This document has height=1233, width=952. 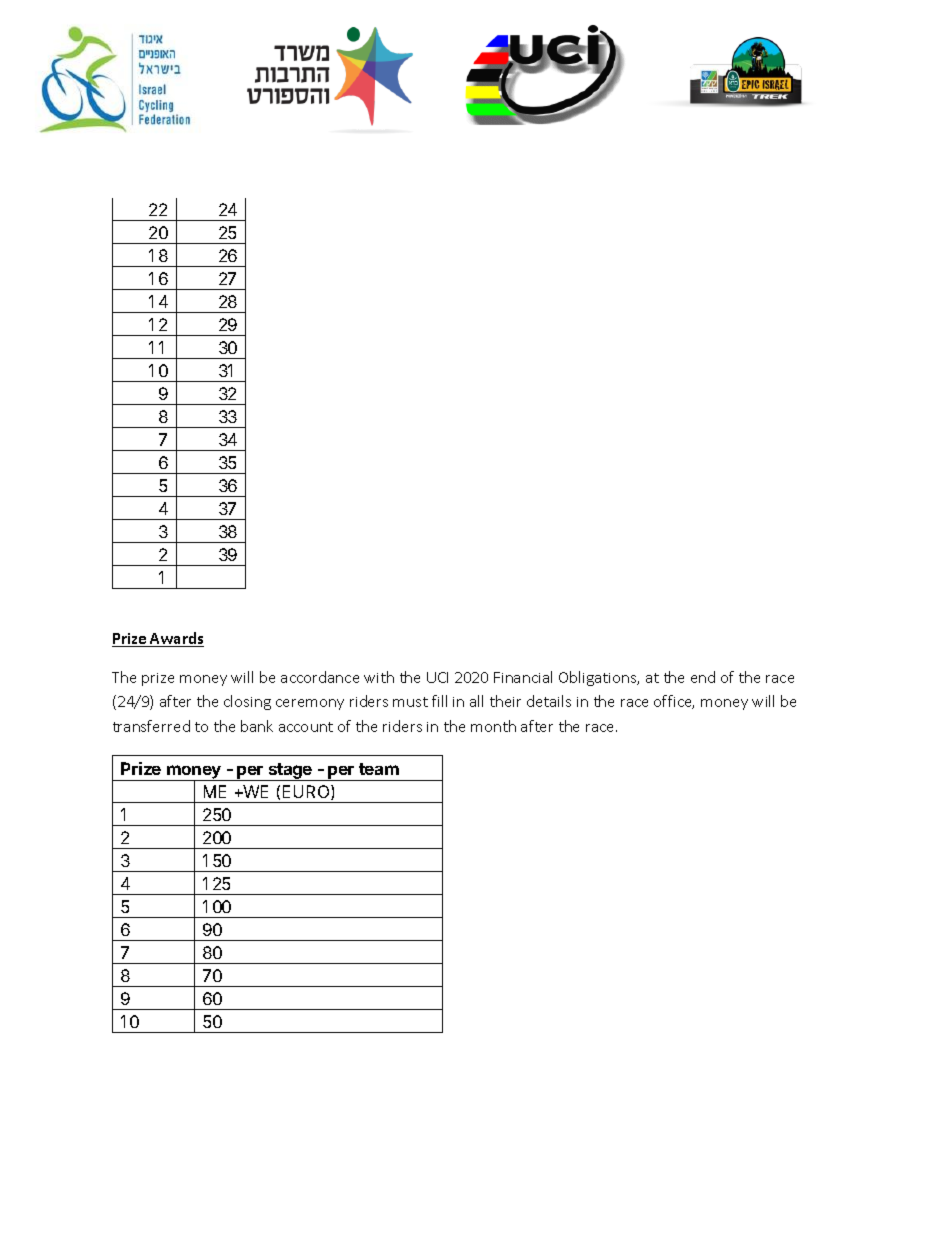 I want to click on must, so click(x=410, y=702).
